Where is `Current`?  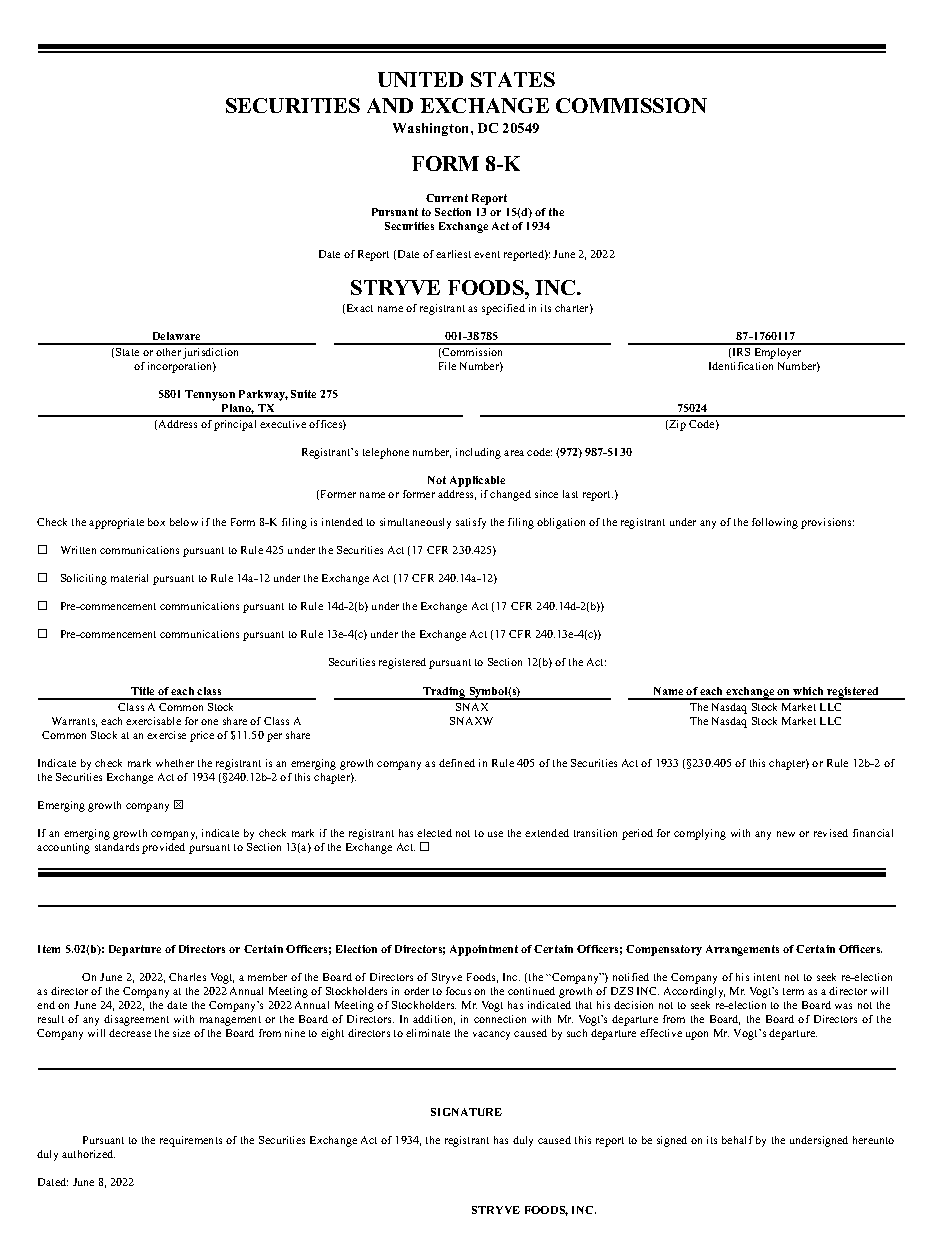 Current is located at coordinates (447, 198).
